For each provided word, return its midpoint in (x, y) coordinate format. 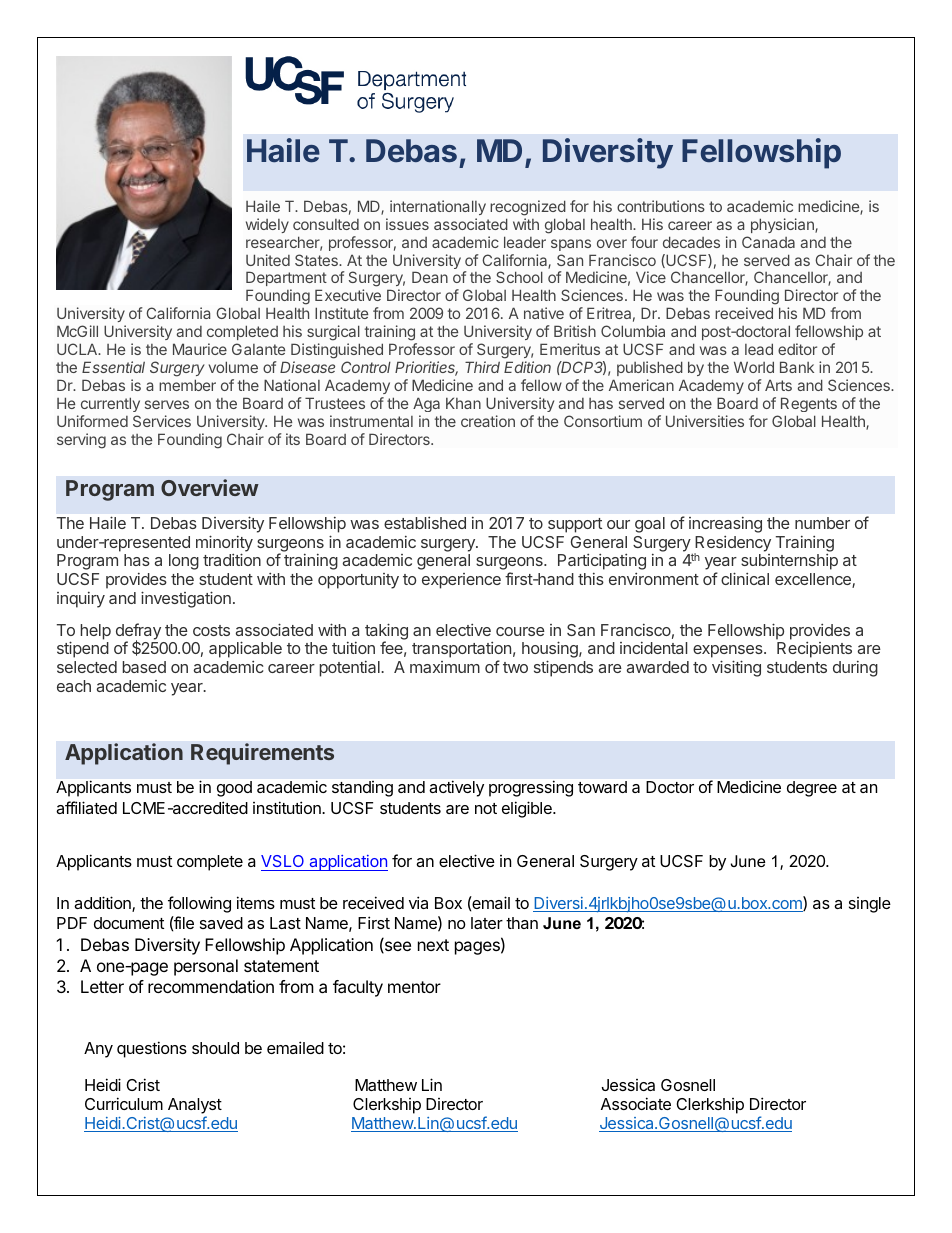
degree (812, 789)
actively (456, 788)
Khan (463, 403)
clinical (745, 578)
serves (167, 404)
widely (267, 225)
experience (461, 581)
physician (783, 225)
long (184, 562)
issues (407, 224)
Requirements (262, 754)
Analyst (195, 1107)
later (487, 923)
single (870, 905)
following (199, 904)
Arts (778, 385)
